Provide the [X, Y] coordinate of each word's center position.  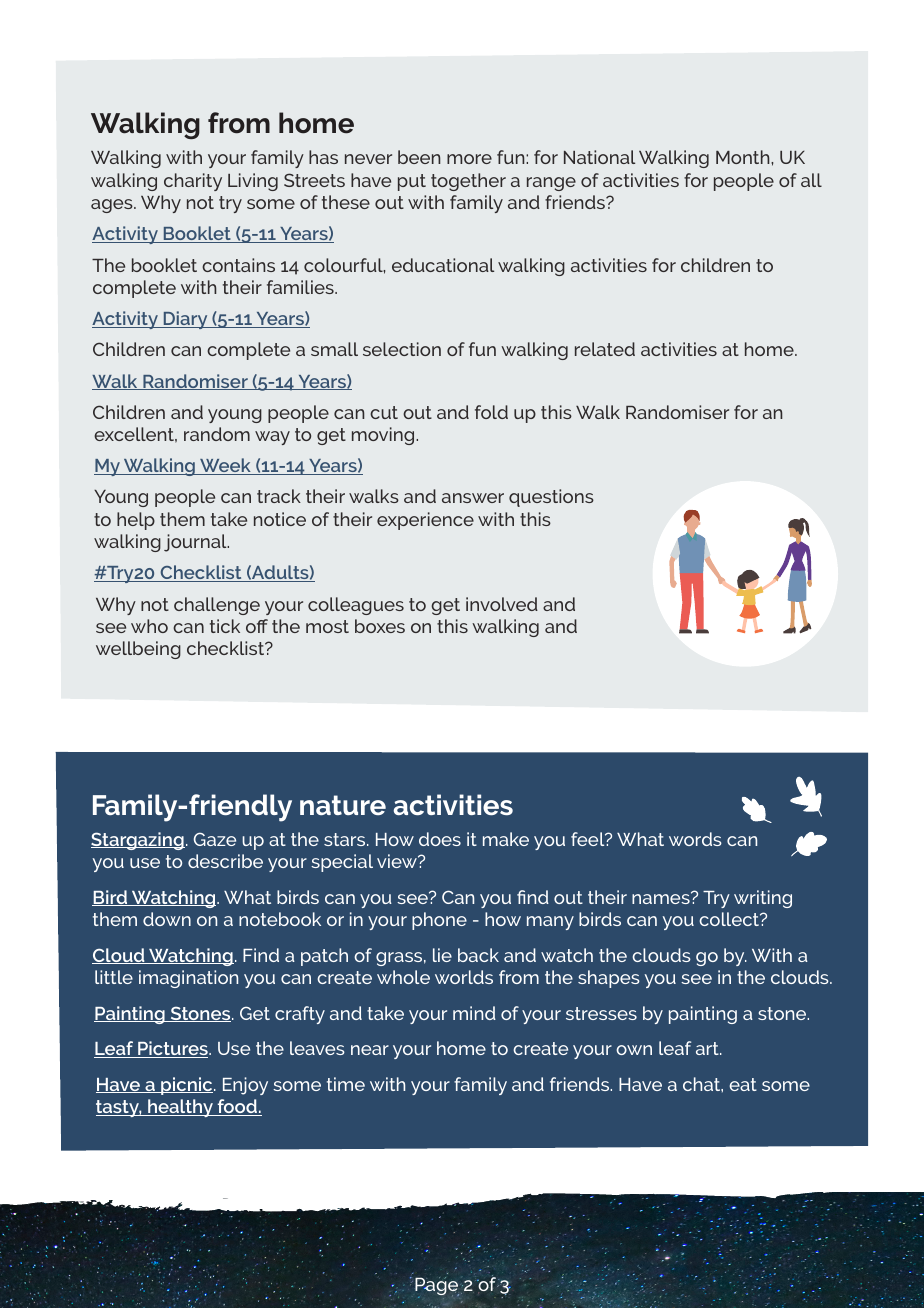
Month [744, 157]
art [708, 1048]
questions [551, 498]
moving [384, 436]
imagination [188, 979]
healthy [180, 1108]
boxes [380, 626]
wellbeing [138, 650]
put [412, 182]
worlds [464, 977]
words [695, 839]
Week [225, 466]
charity [193, 182]
